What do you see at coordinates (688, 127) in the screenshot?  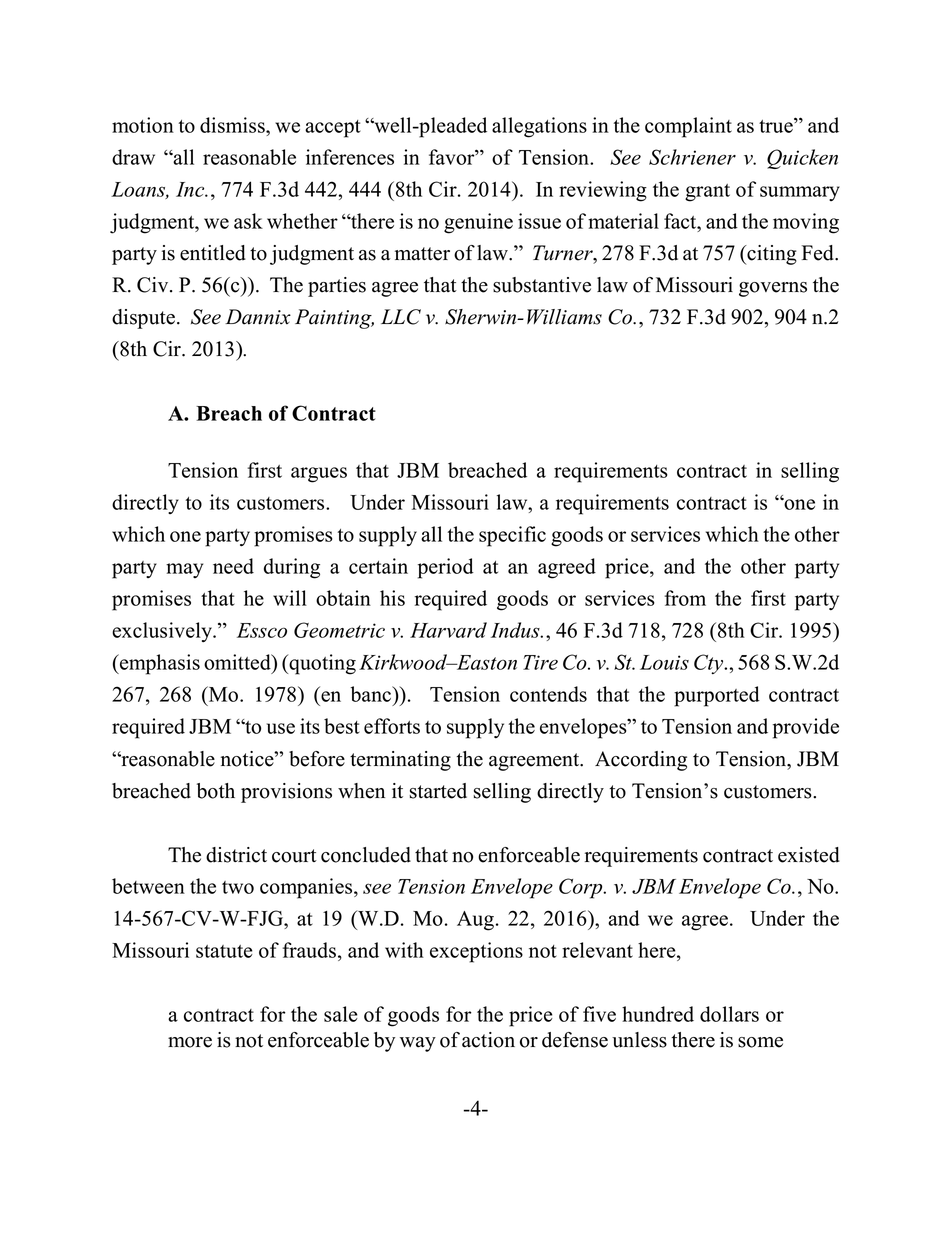 I see `complaint` at bounding box center [688, 127].
